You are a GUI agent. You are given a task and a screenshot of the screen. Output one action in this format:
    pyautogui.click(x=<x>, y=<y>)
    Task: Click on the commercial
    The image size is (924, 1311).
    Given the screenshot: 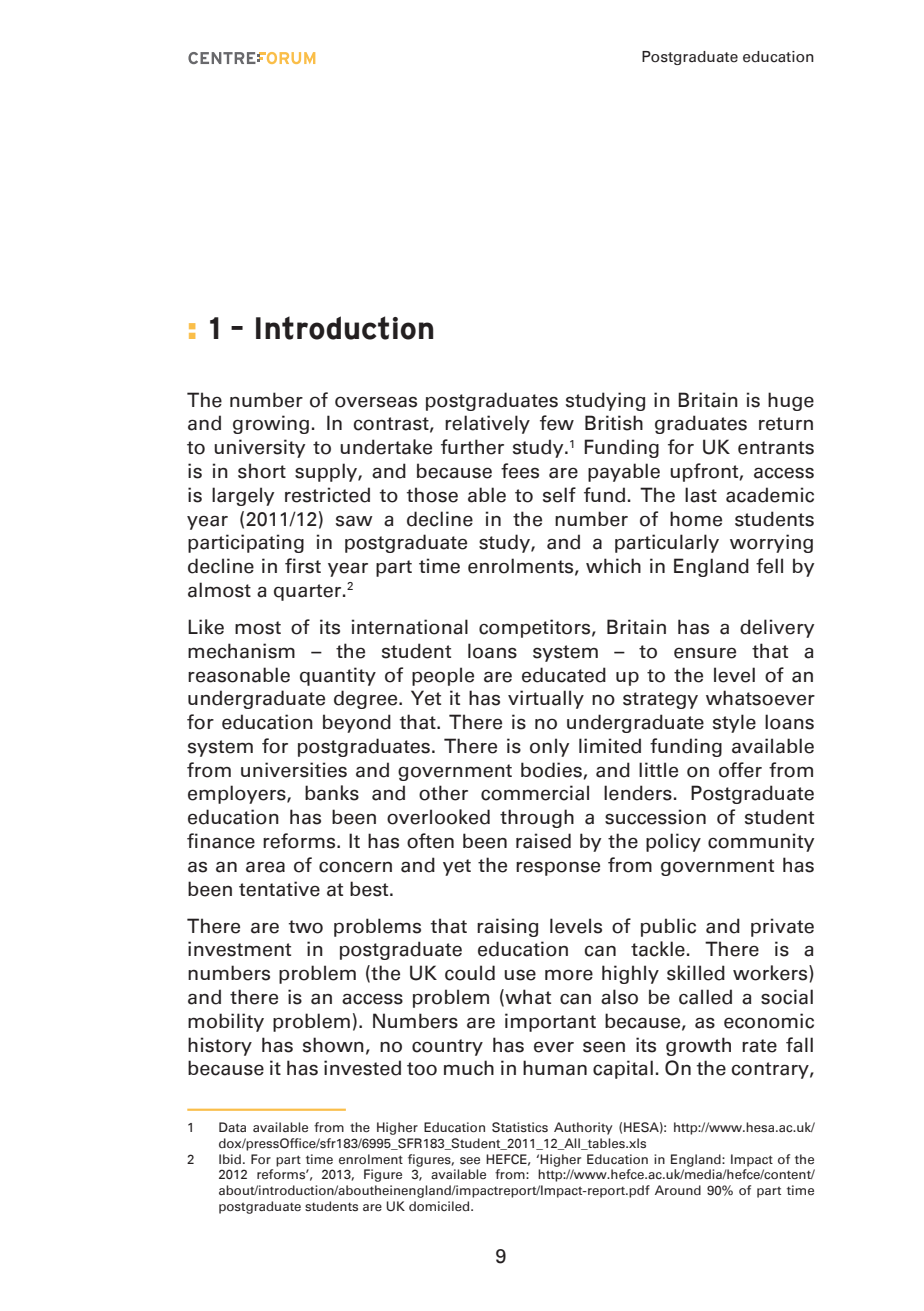 What is the action you would take?
    pyautogui.click(x=535, y=793)
